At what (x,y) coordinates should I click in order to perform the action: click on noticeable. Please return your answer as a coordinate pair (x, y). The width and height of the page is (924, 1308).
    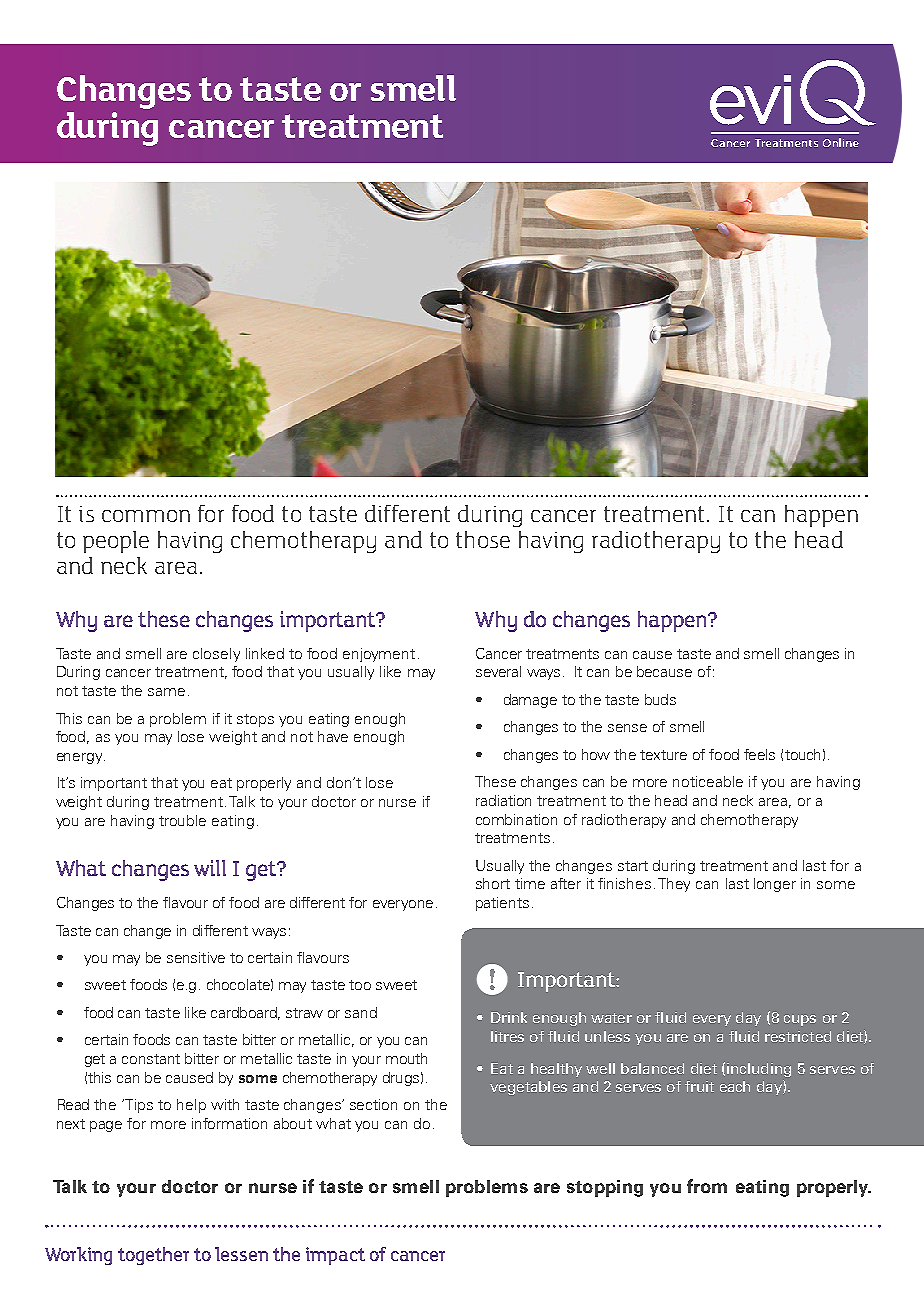
    Looking at the image, I should click on (708, 781).
